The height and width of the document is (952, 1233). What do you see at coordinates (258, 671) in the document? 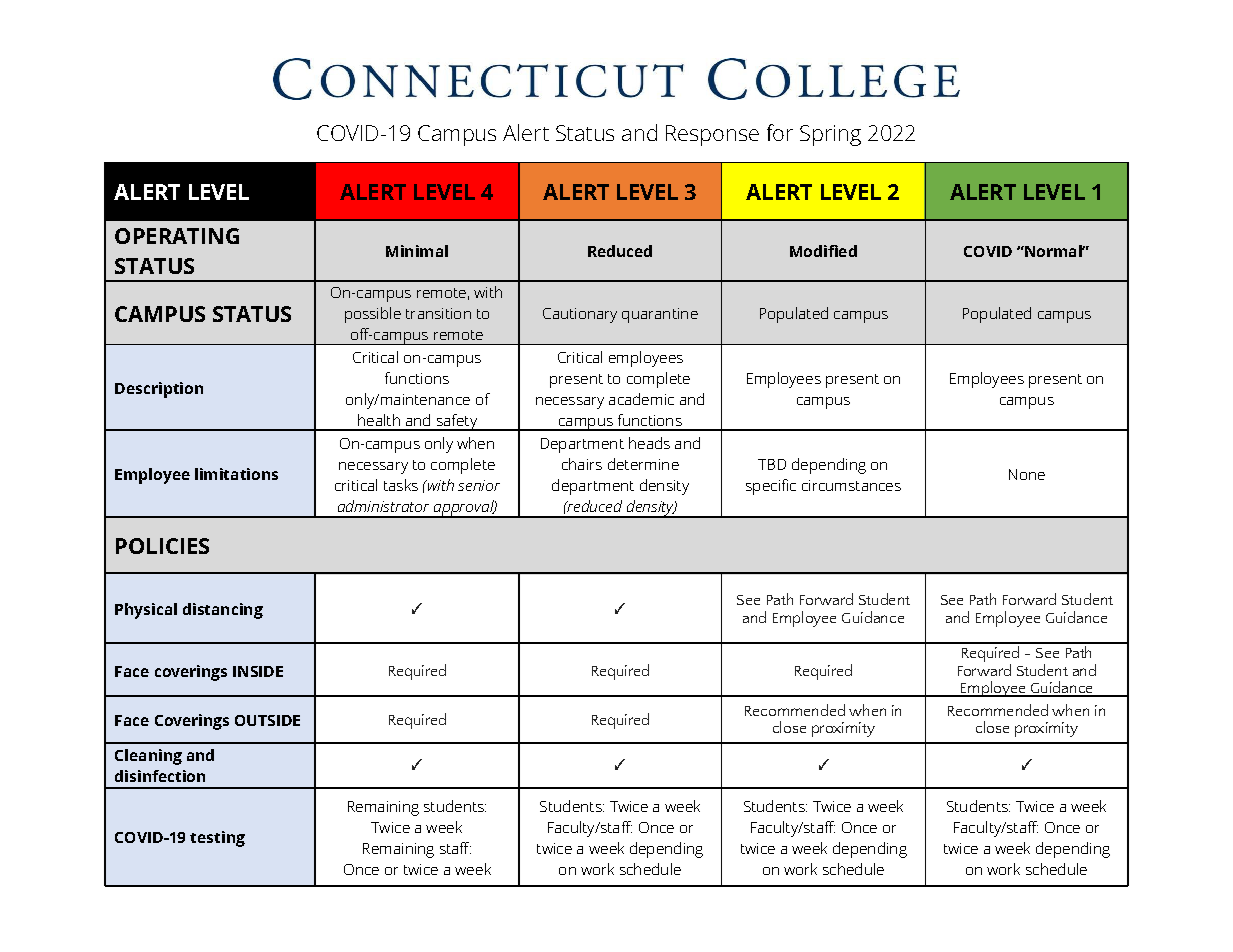
I see `INSIDE` at bounding box center [258, 671].
